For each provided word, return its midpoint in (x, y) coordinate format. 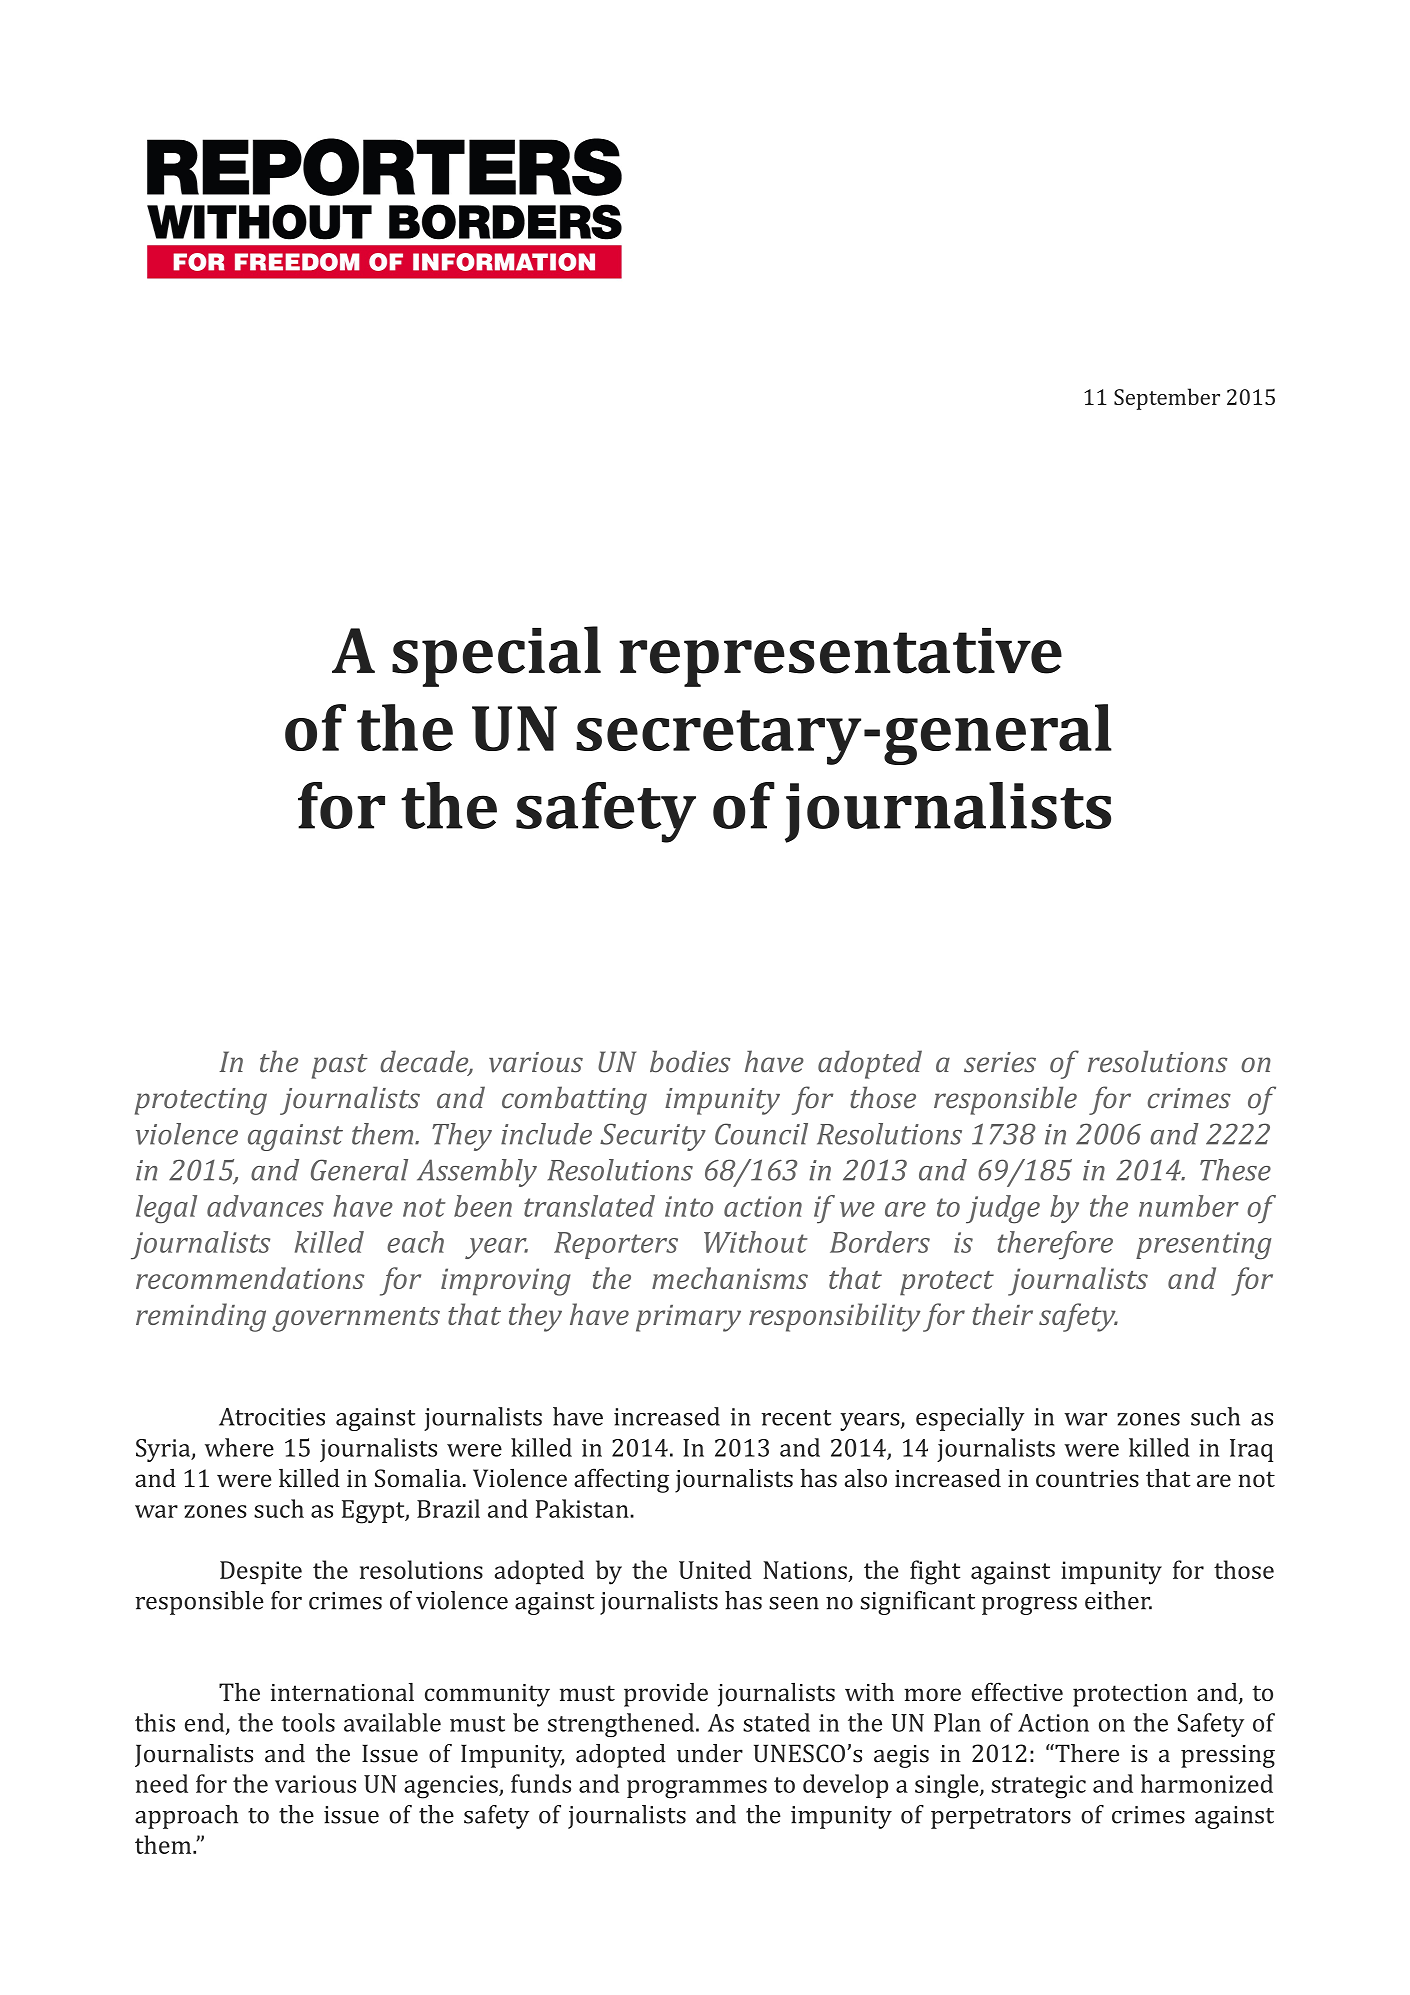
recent (796, 1418)
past (340, 1066)
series (1000, 1062)
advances (265, 1206)
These (1235, 1170)
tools (308, 1722)
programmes (697, 1789)
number (1189, 1206)
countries (1087, 1478)
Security (653, 1137)
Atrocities (272, 1417)
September (1167, 399)
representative (840, 657)
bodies (690, 1061)
